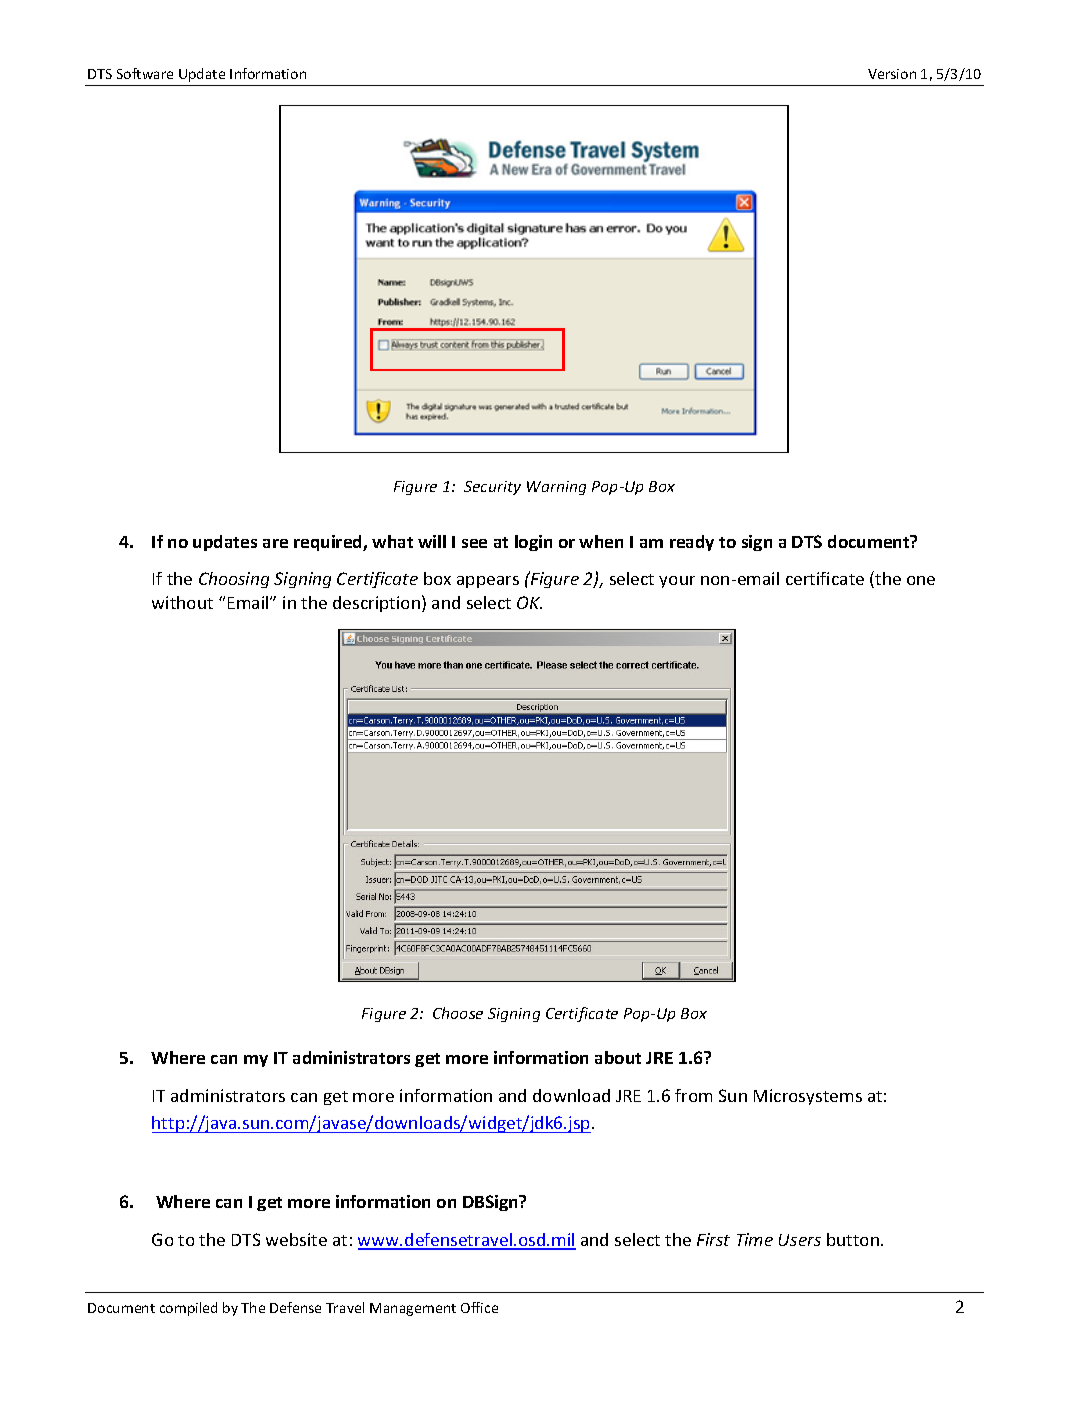 This screenshot has height=1403, width=1085. Describe the element at coordinates (145, 73) in the screenshot. I see `Software` at that location.
